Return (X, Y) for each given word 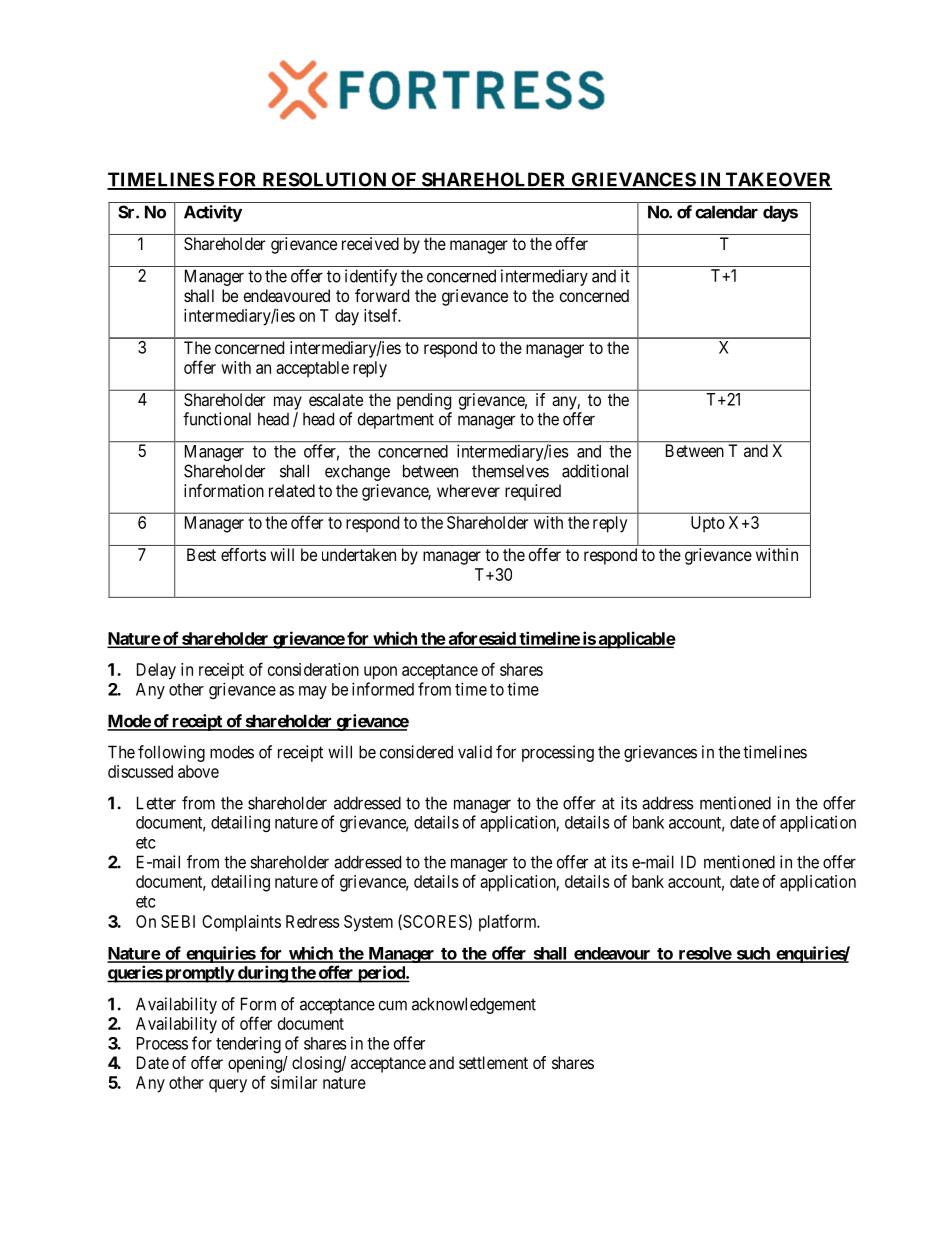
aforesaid (482, 639)
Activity (213, 213)
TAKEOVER (777, 180)
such (753, 954)
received (370, 243)
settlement (493, 1062)
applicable (636, 640)
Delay (156, 671)
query (228, 1086)
